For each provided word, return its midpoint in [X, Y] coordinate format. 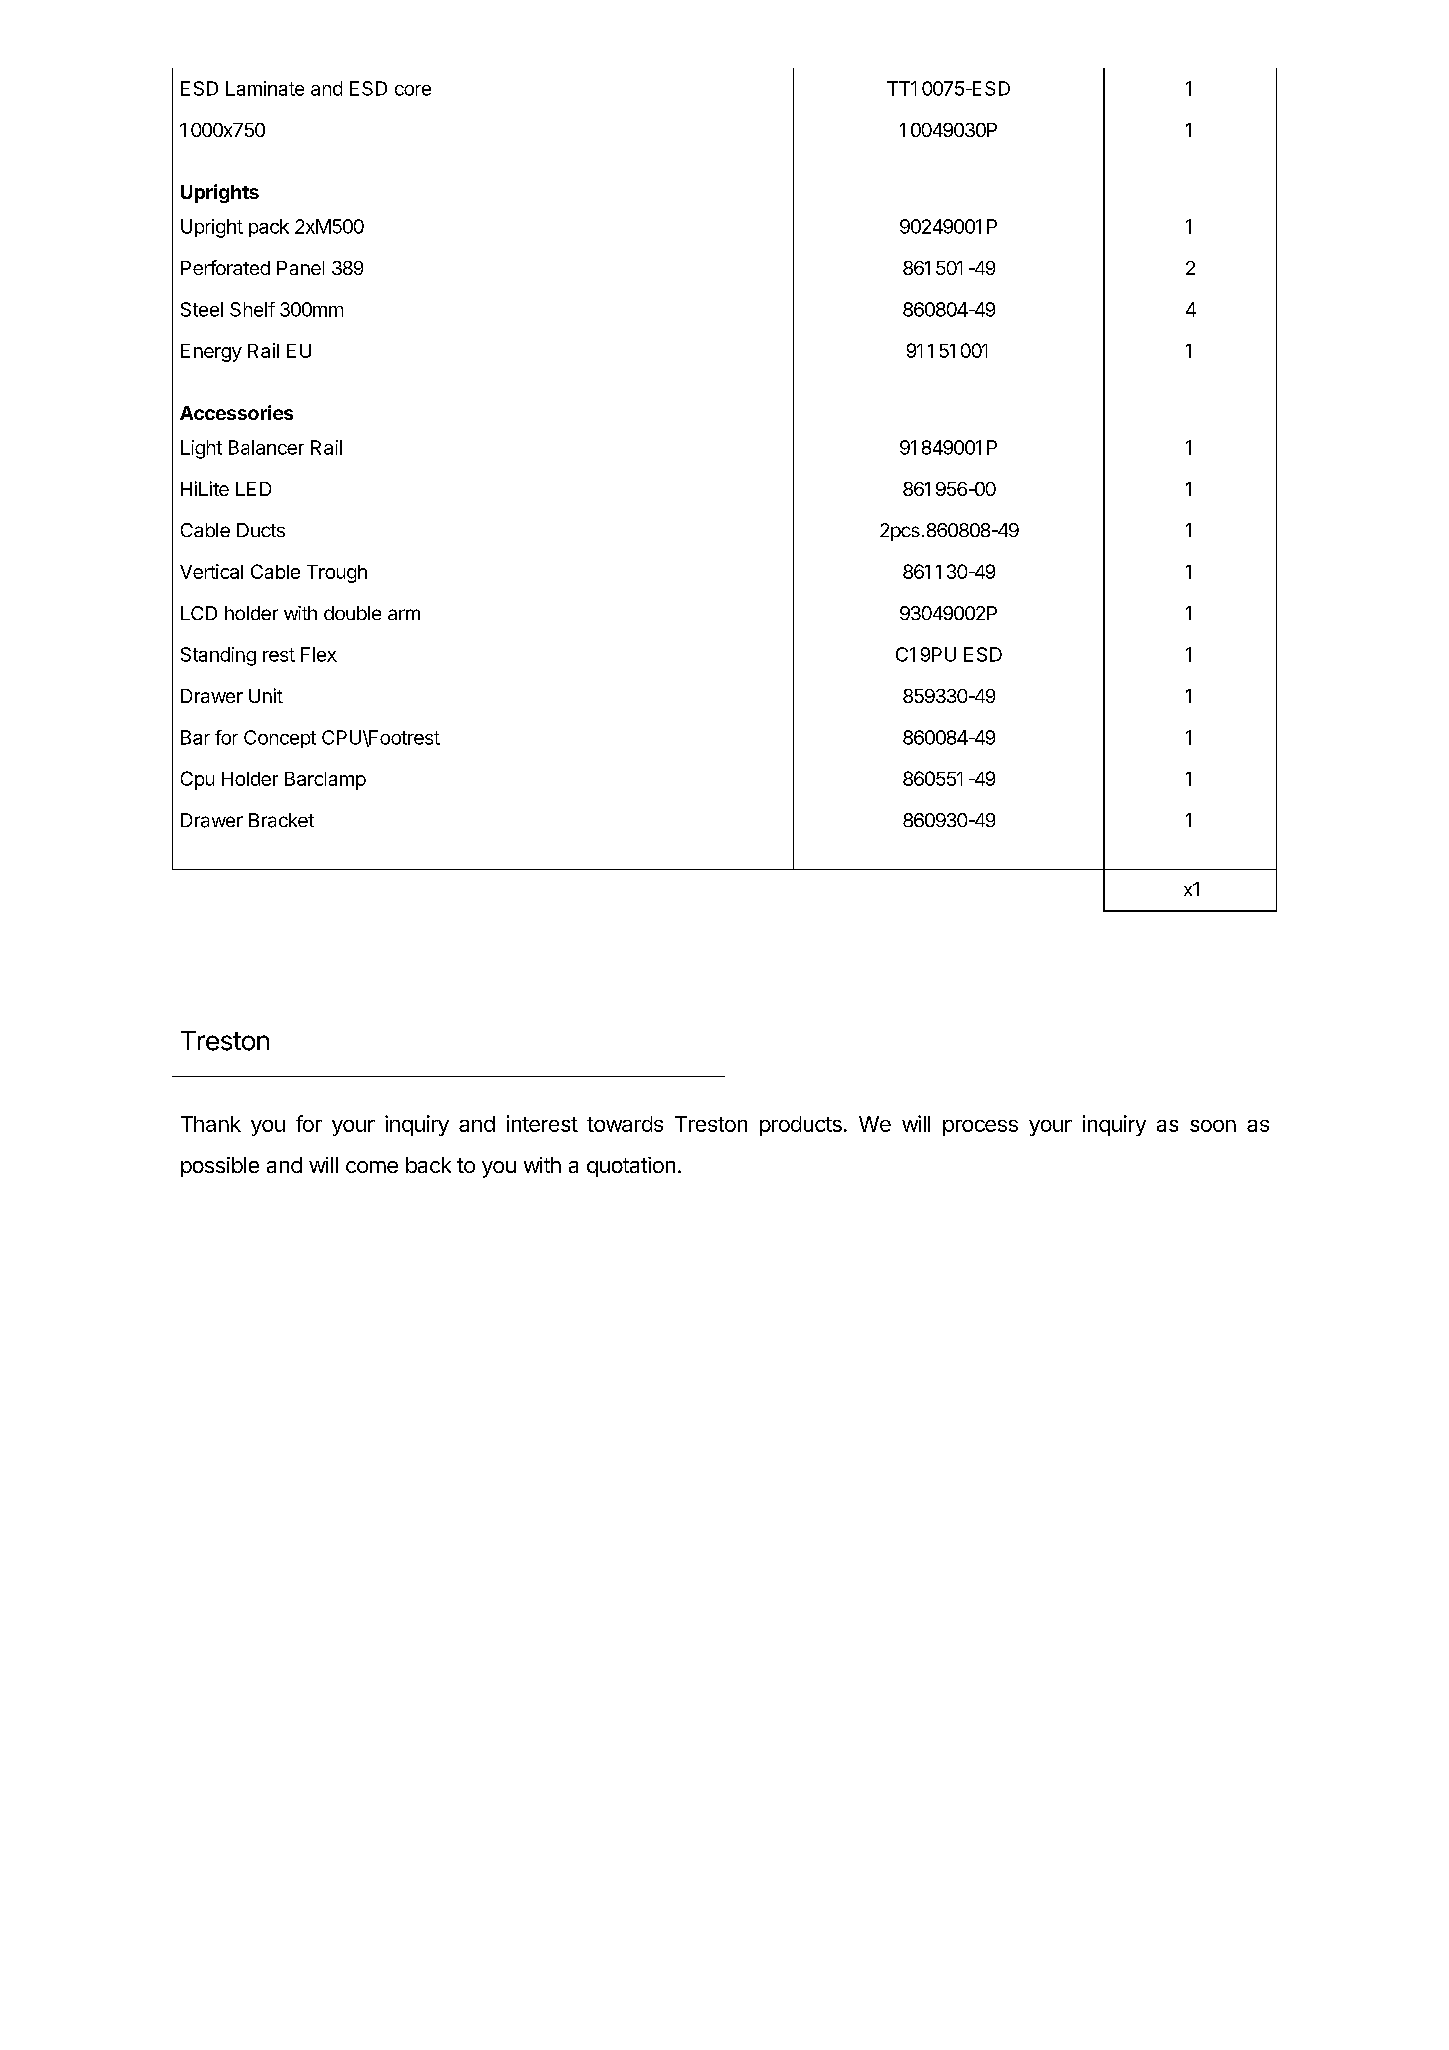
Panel [300, 268]
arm [404, 614]
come [372, 1167]
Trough [337, 574]
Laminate [265, 88]
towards [625, 1124]
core [413, 90]
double [352, 613]
